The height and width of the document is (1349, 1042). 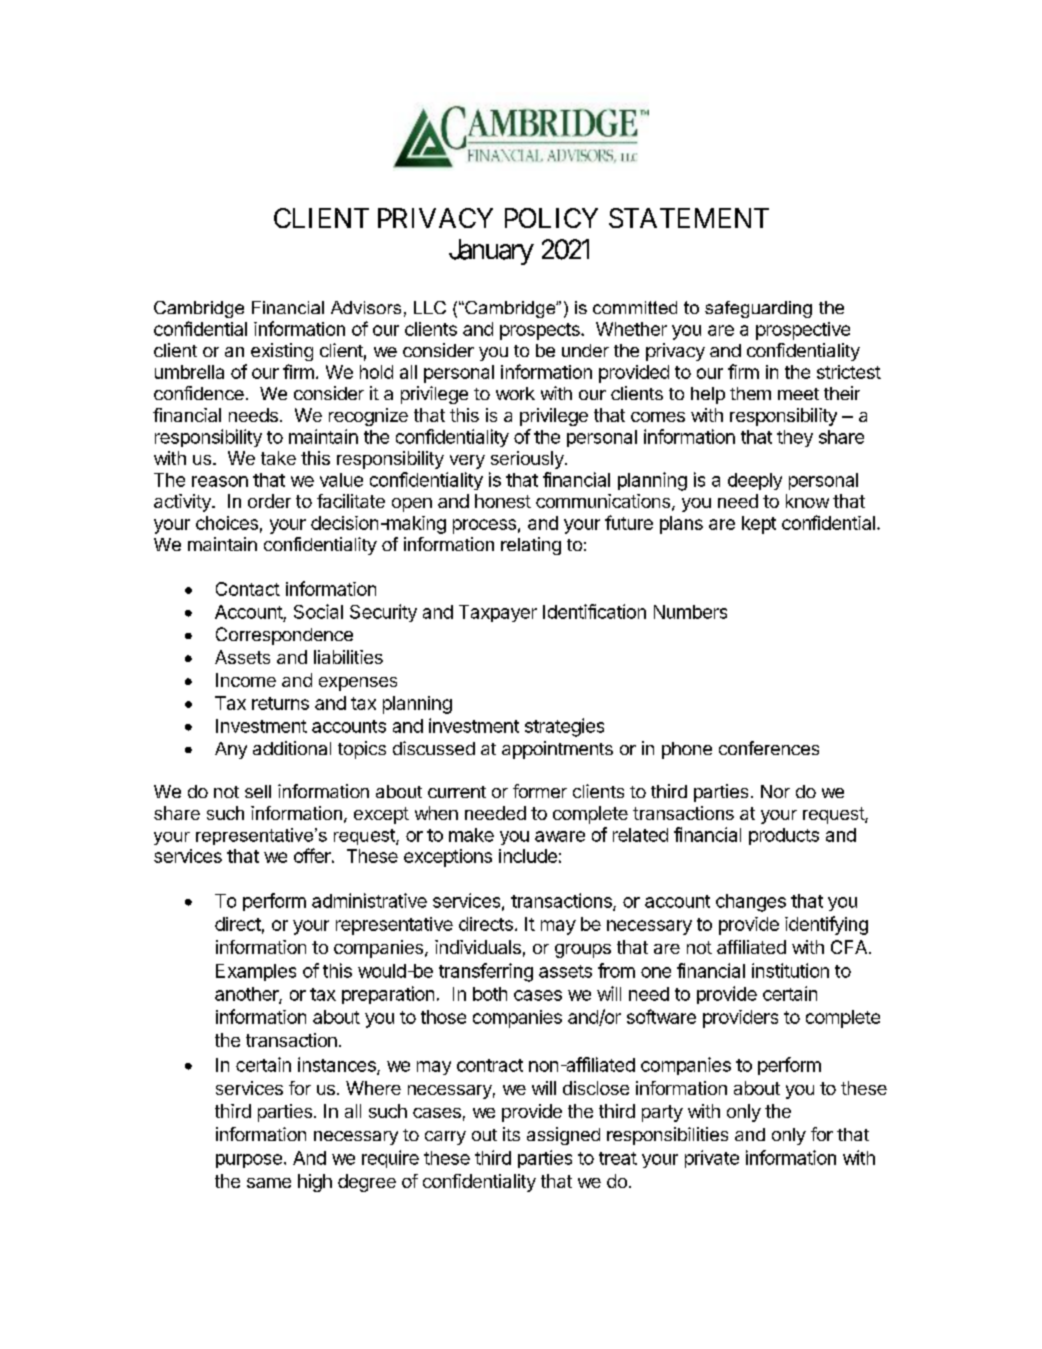 I want to click on returns, so click(x=280, y=703).
